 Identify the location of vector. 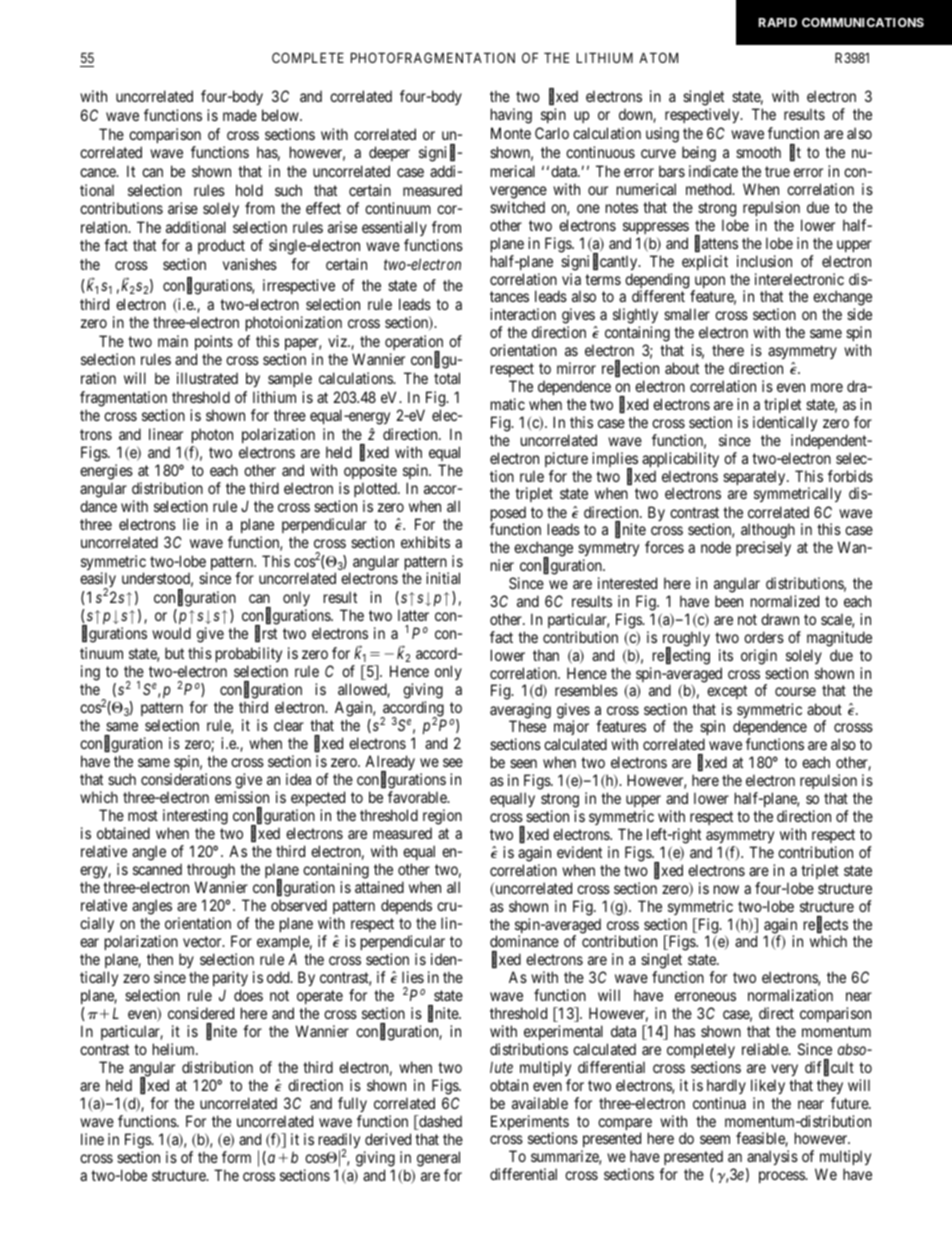
(203, 941).
